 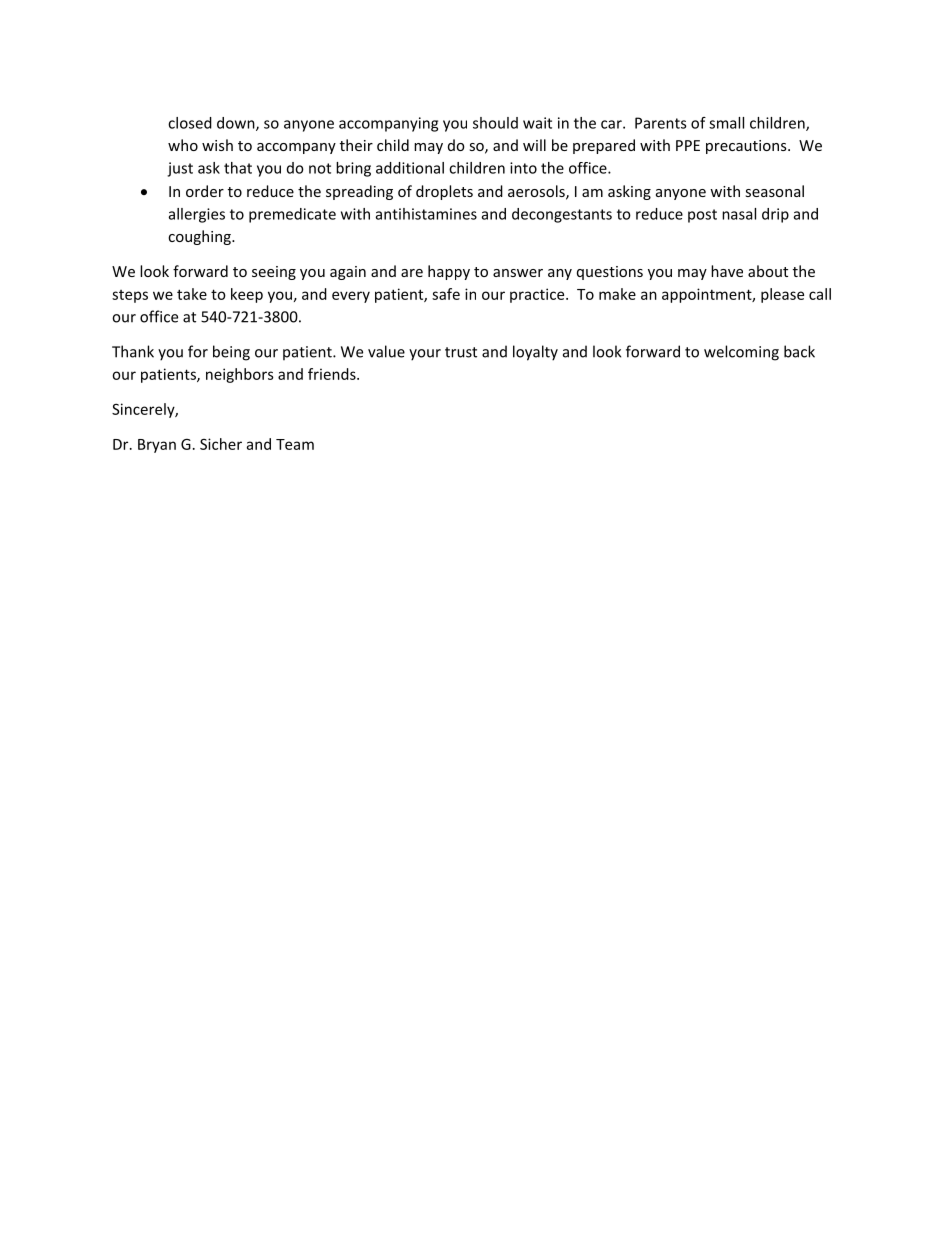 What do you see at coordinates (495, 123) in the page?
I see `should` at bounding box center [495, 123].
